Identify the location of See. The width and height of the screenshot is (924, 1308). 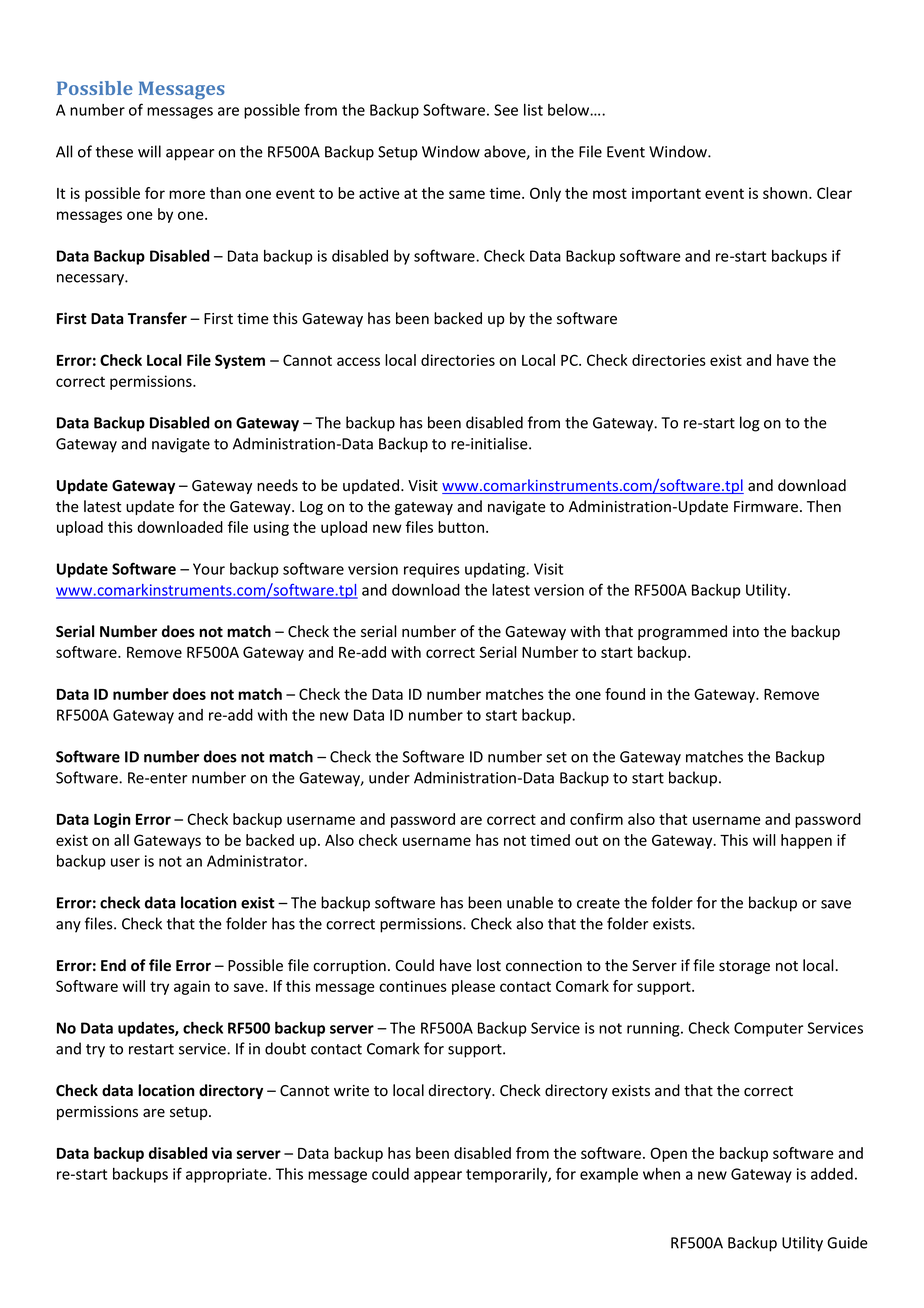
(506, 110).
